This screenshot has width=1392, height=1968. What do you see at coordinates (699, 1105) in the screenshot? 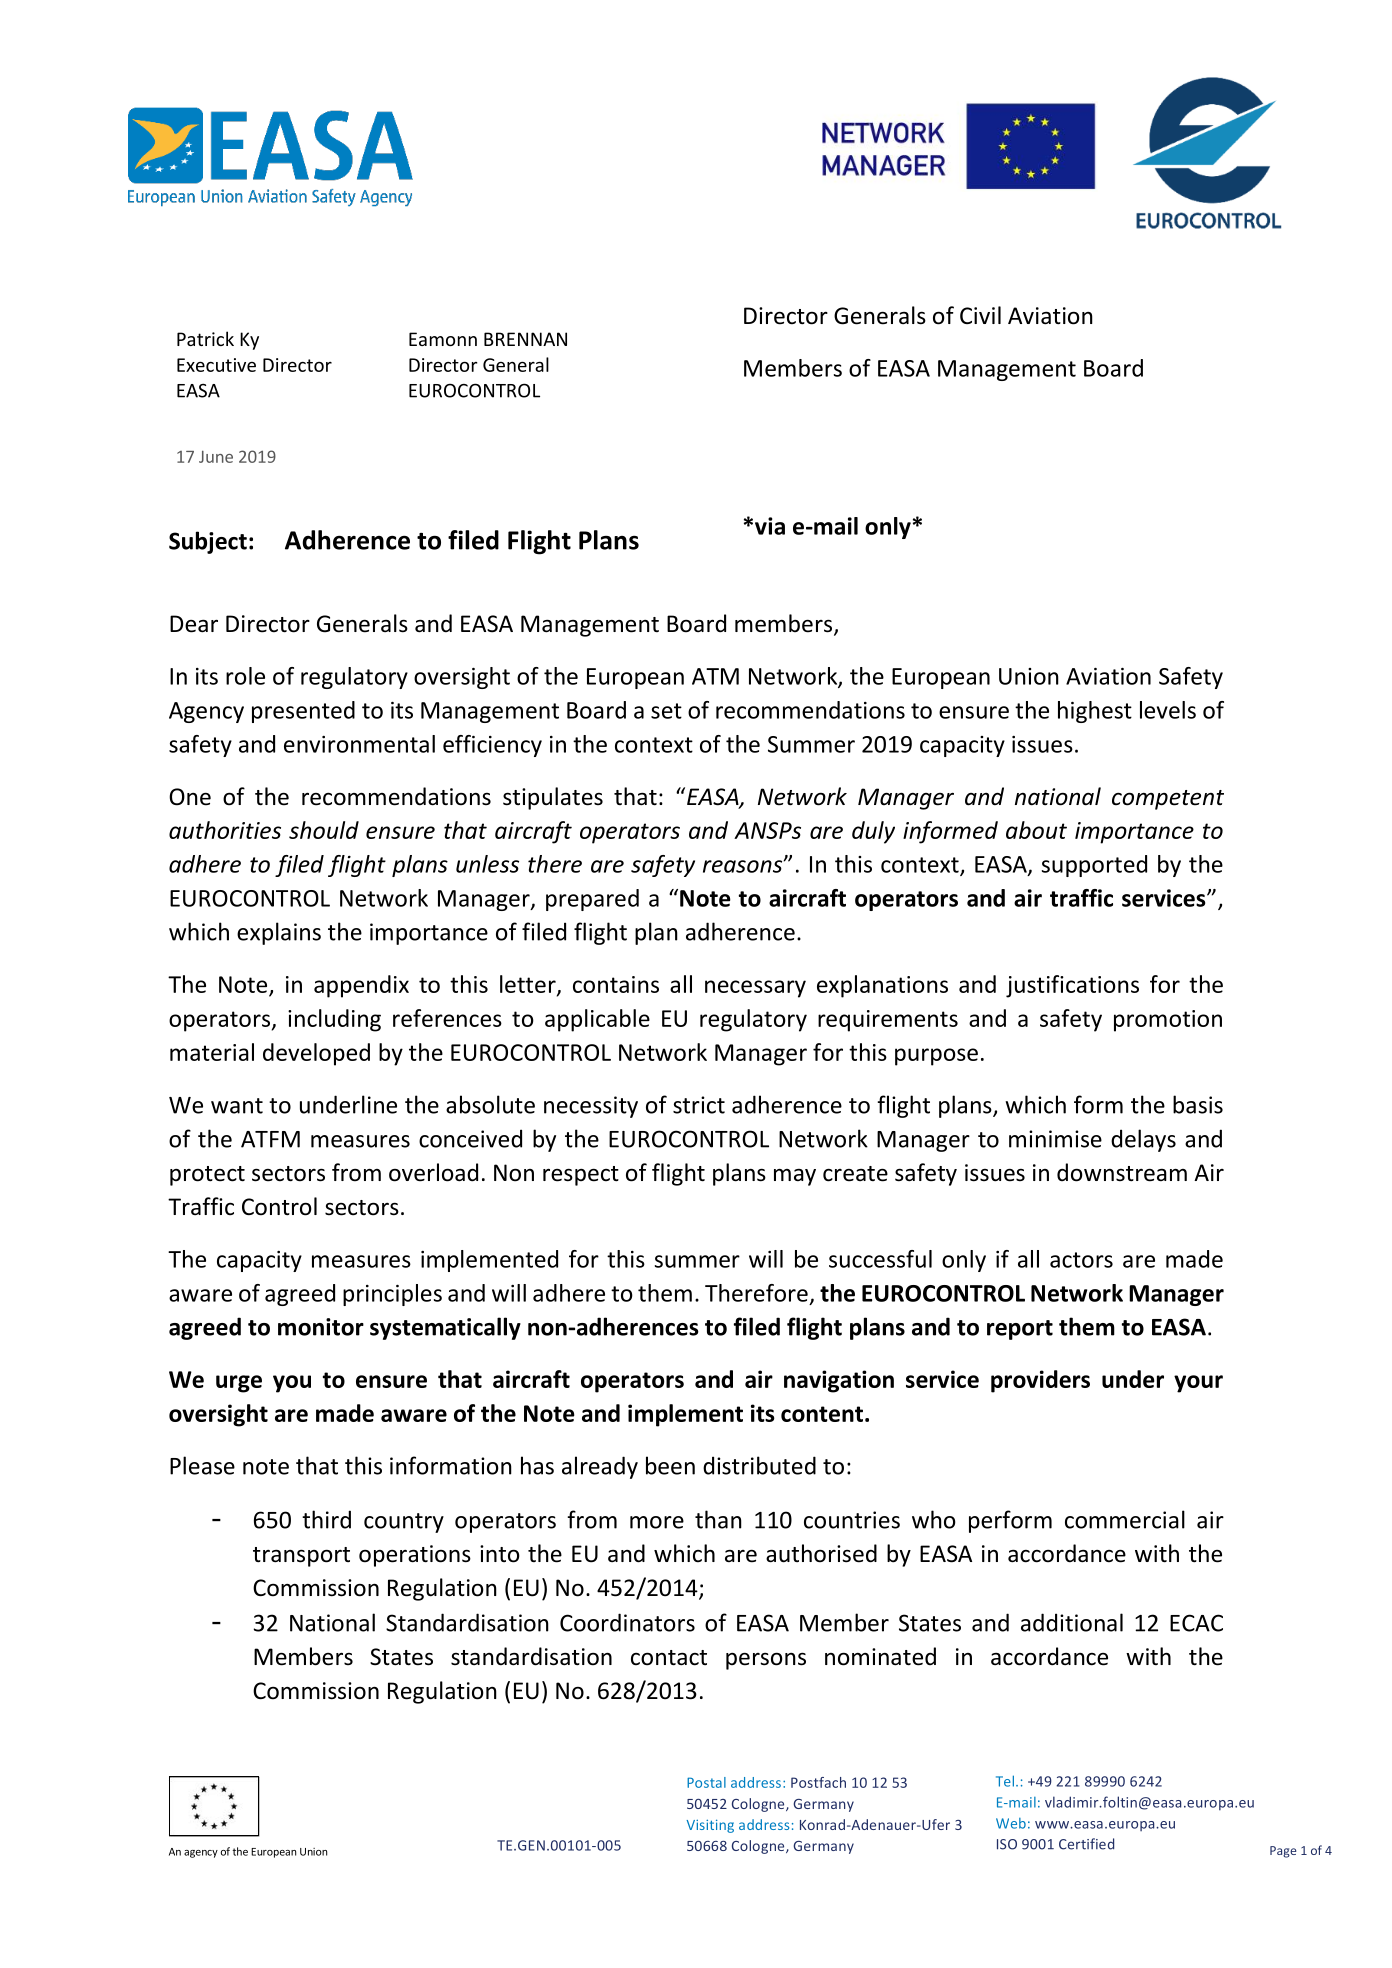
I see `strict` at bounding box center [699, 1105].
